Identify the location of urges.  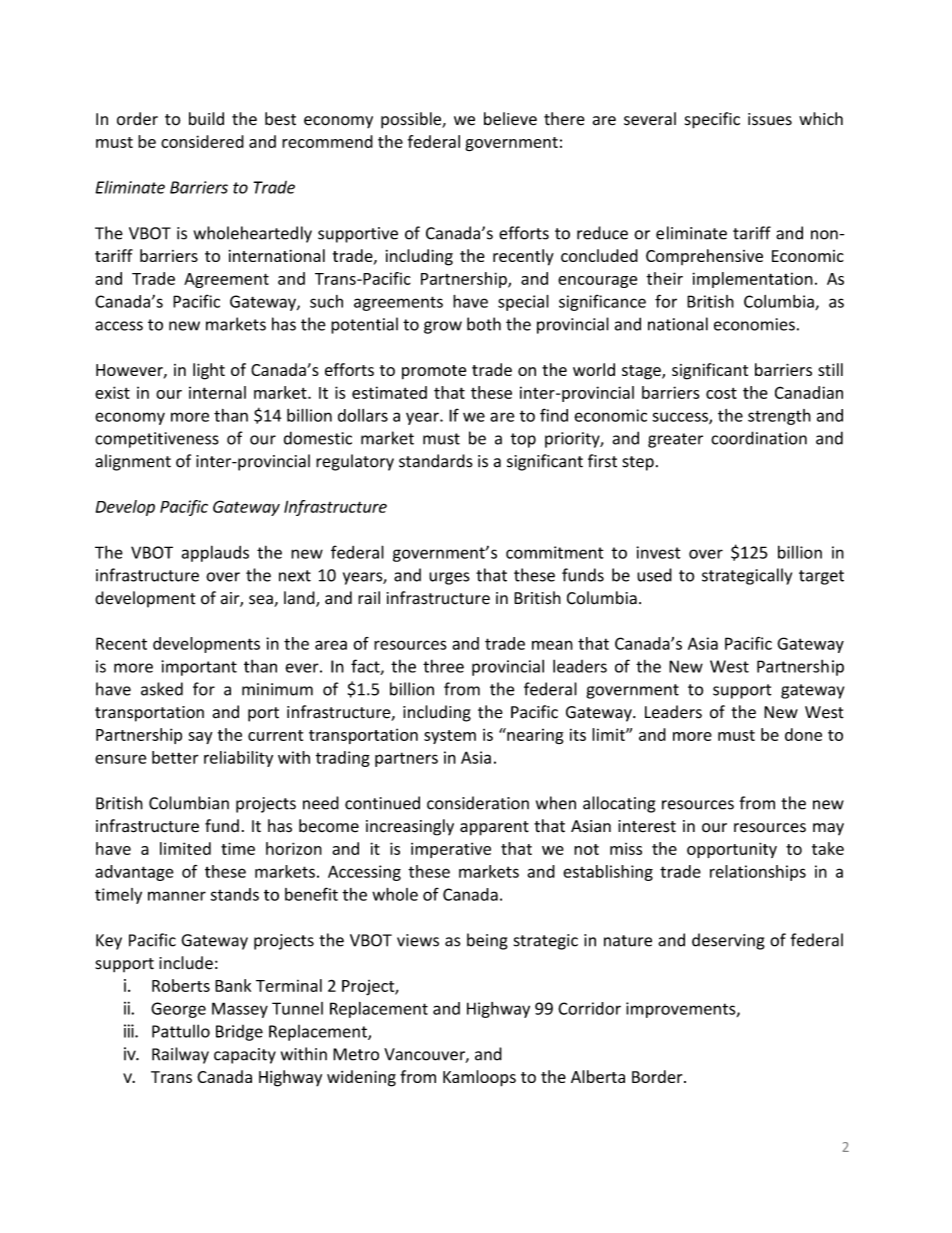
(449, 578).
